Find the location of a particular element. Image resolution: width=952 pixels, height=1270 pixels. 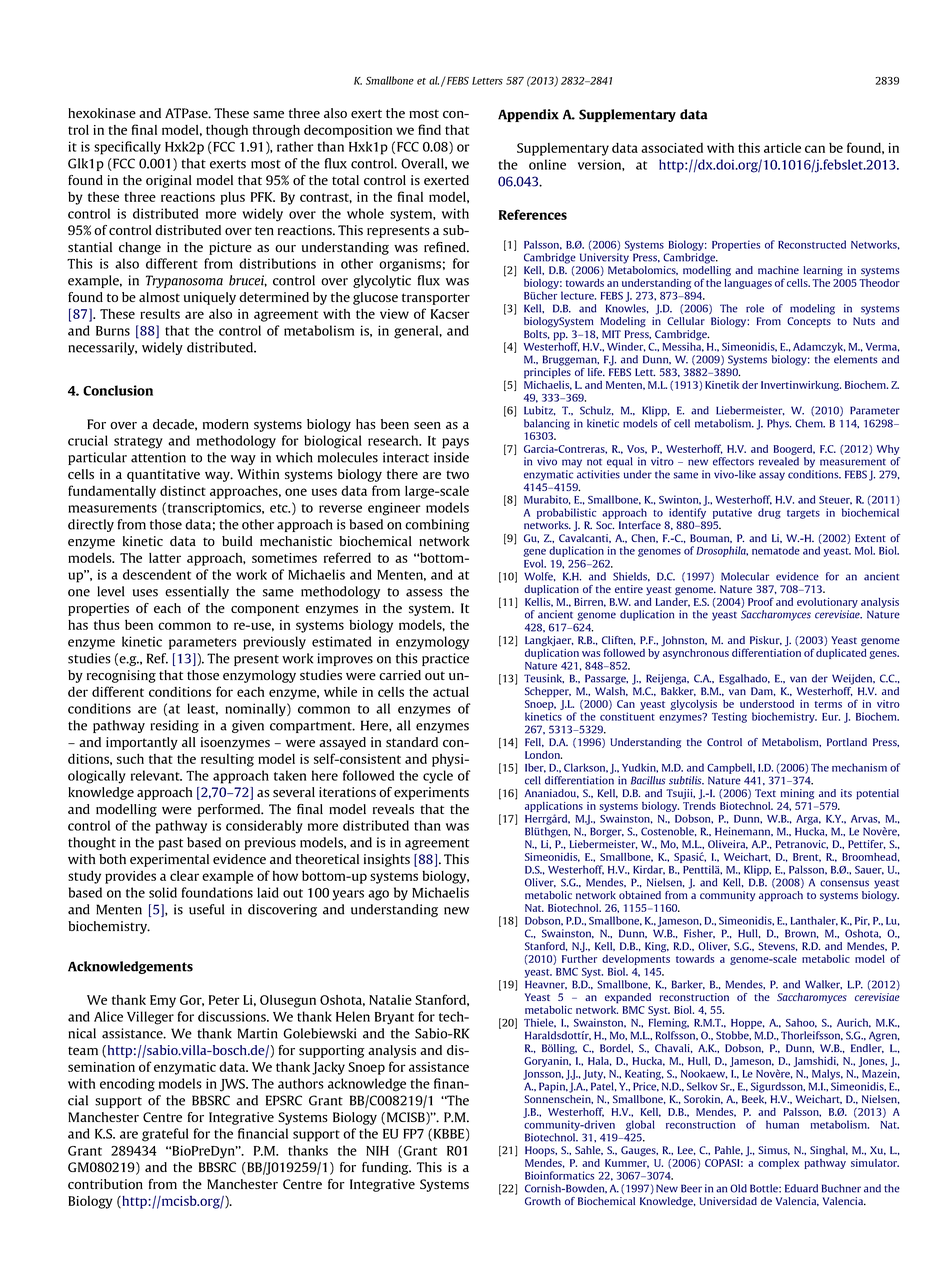

original is located at coordinates (169, 181).
